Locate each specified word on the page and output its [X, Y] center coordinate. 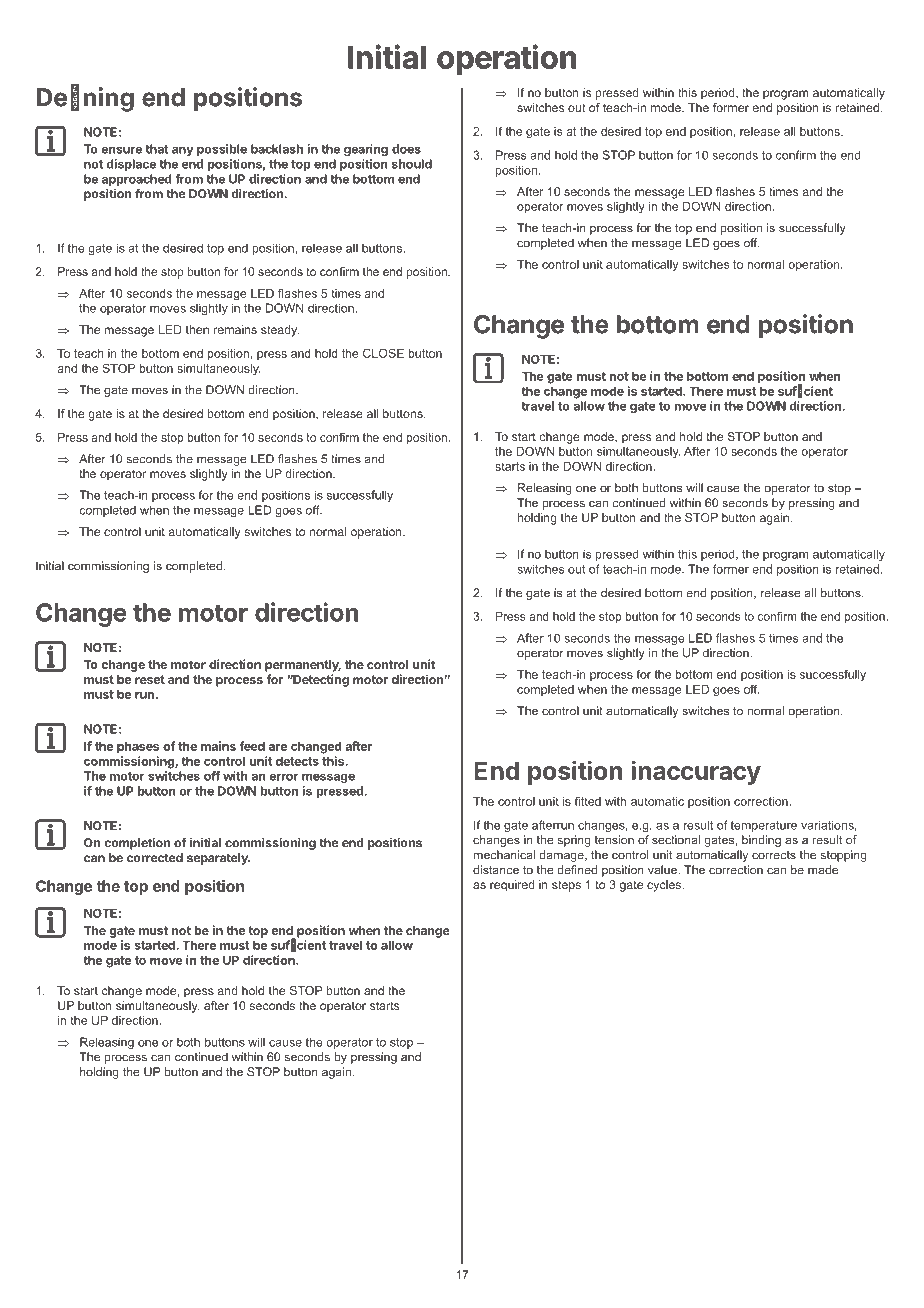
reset [150, 679]
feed [252, 746]
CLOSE [383, 353]
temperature [763, 826]
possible [222, 150]
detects [297, 761]
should [412, 164]
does [406, 149]
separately [218, 859]
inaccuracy [696, 772]
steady [280, 331]
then [197, 329]
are [278, 747]
